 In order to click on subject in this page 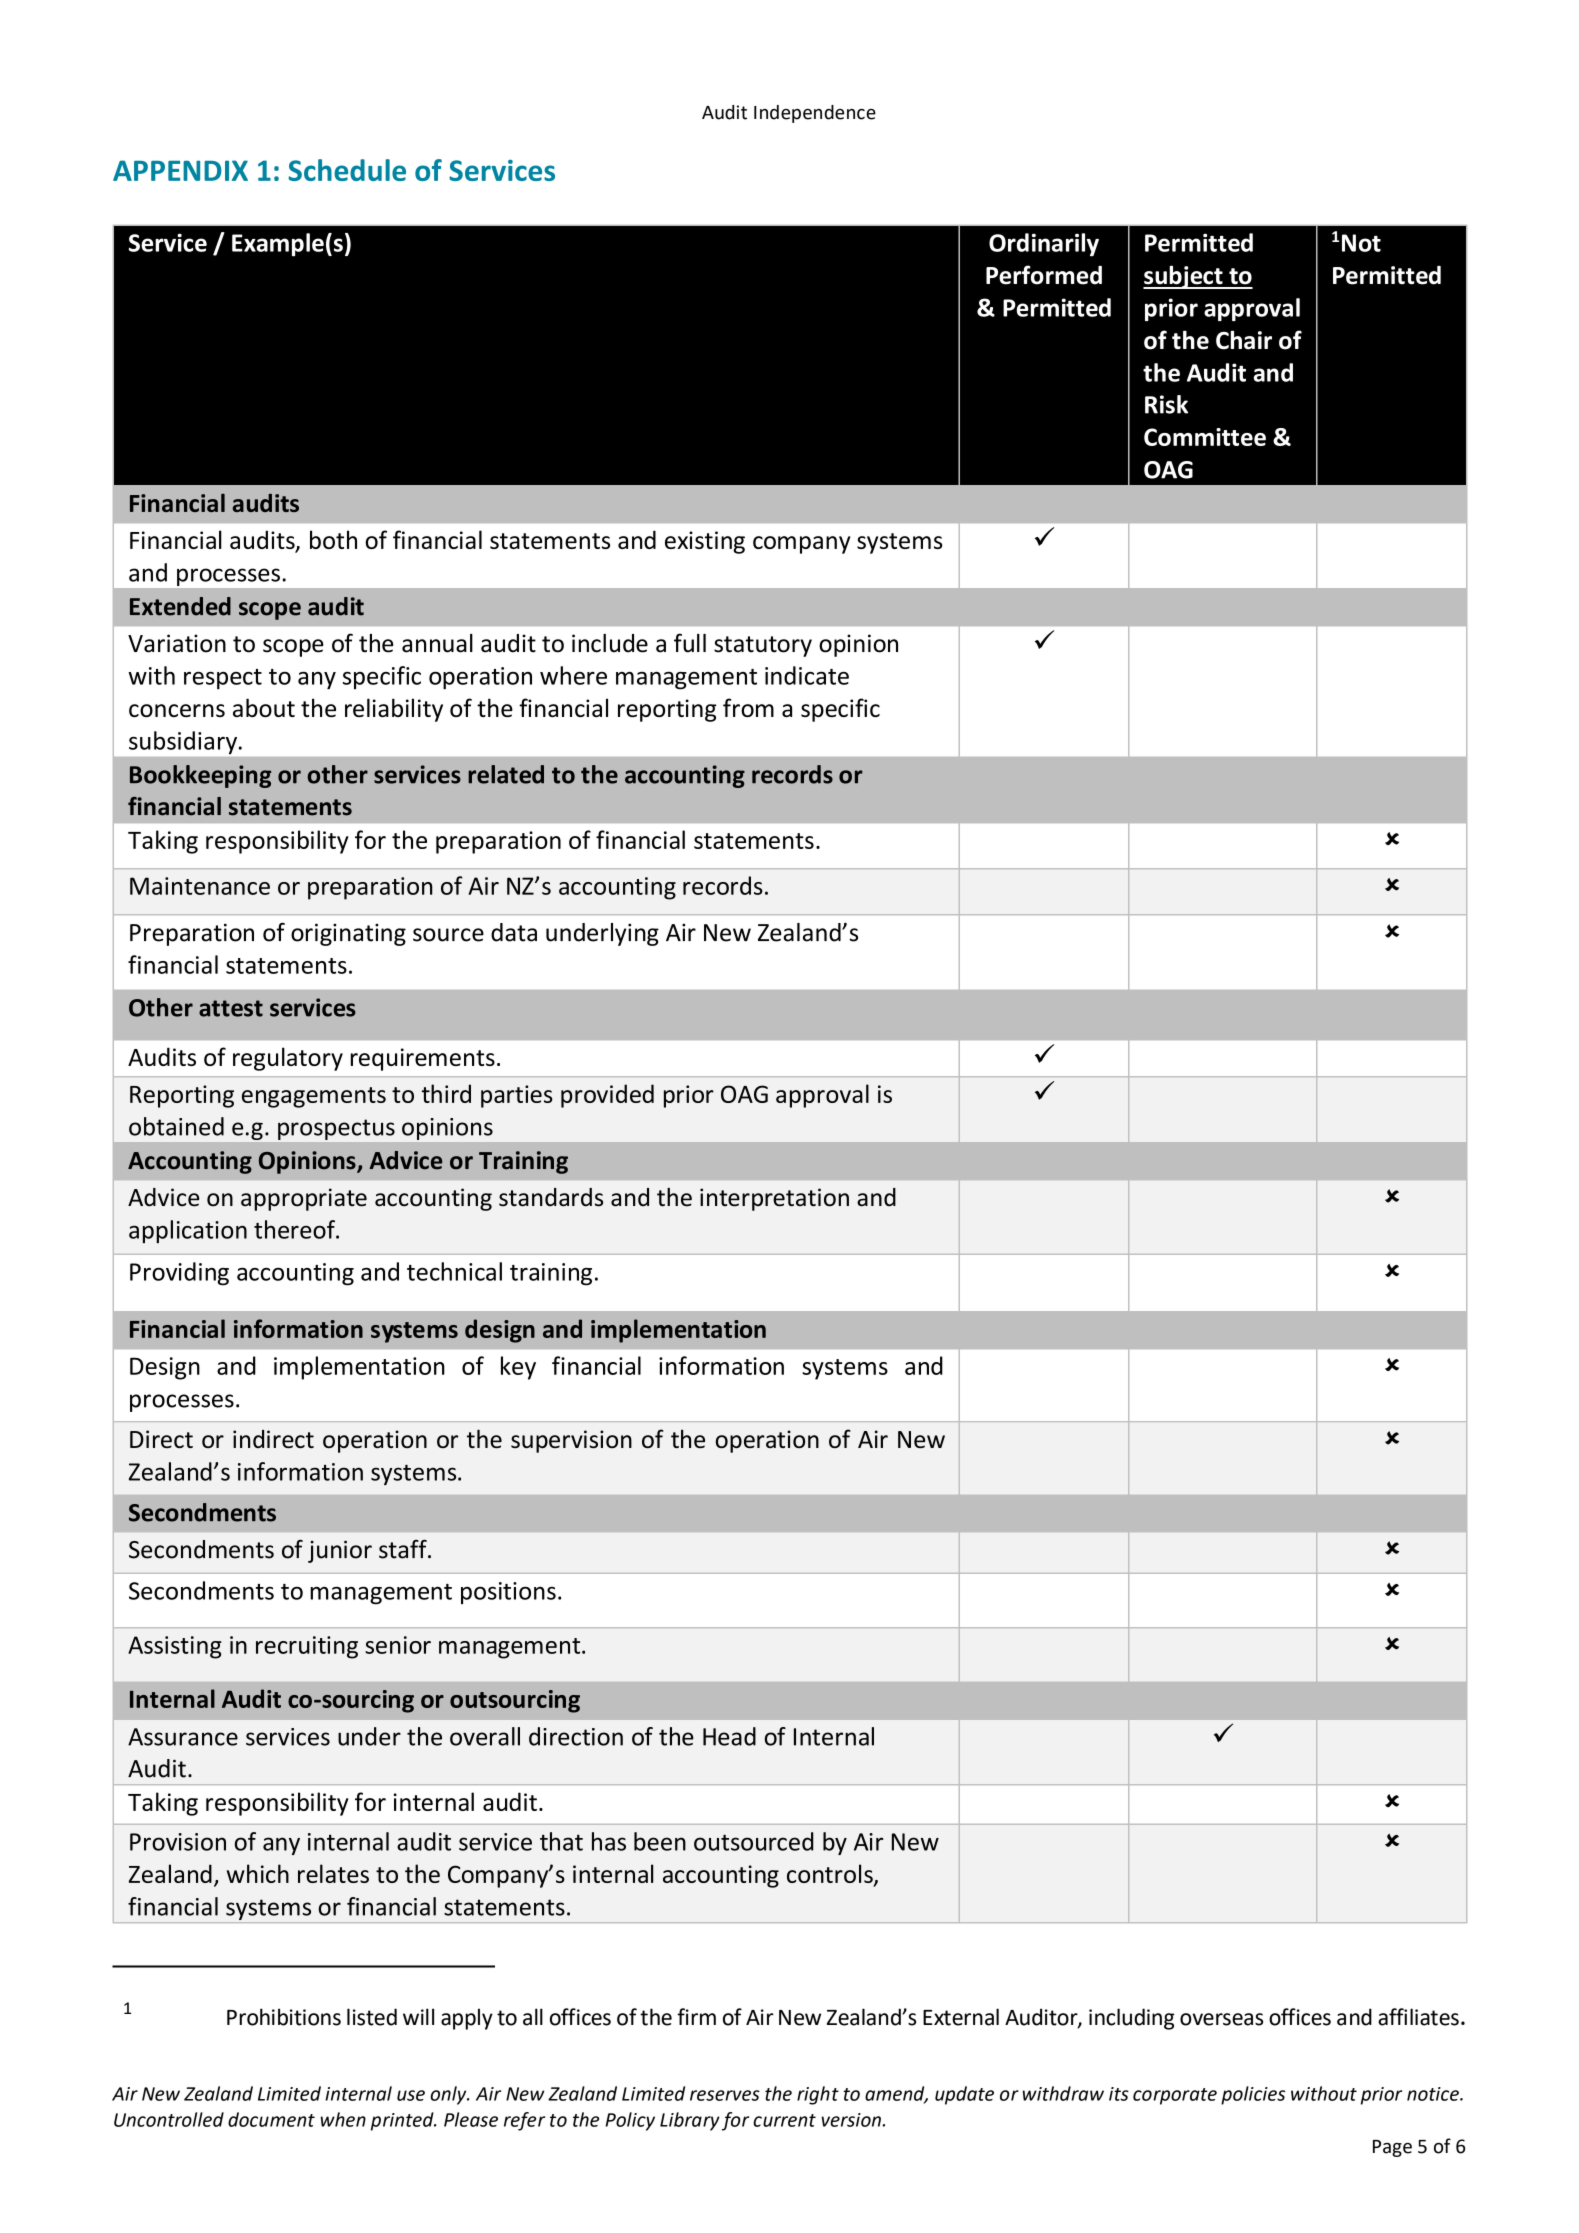, I will do `click(1184, 277)`.
